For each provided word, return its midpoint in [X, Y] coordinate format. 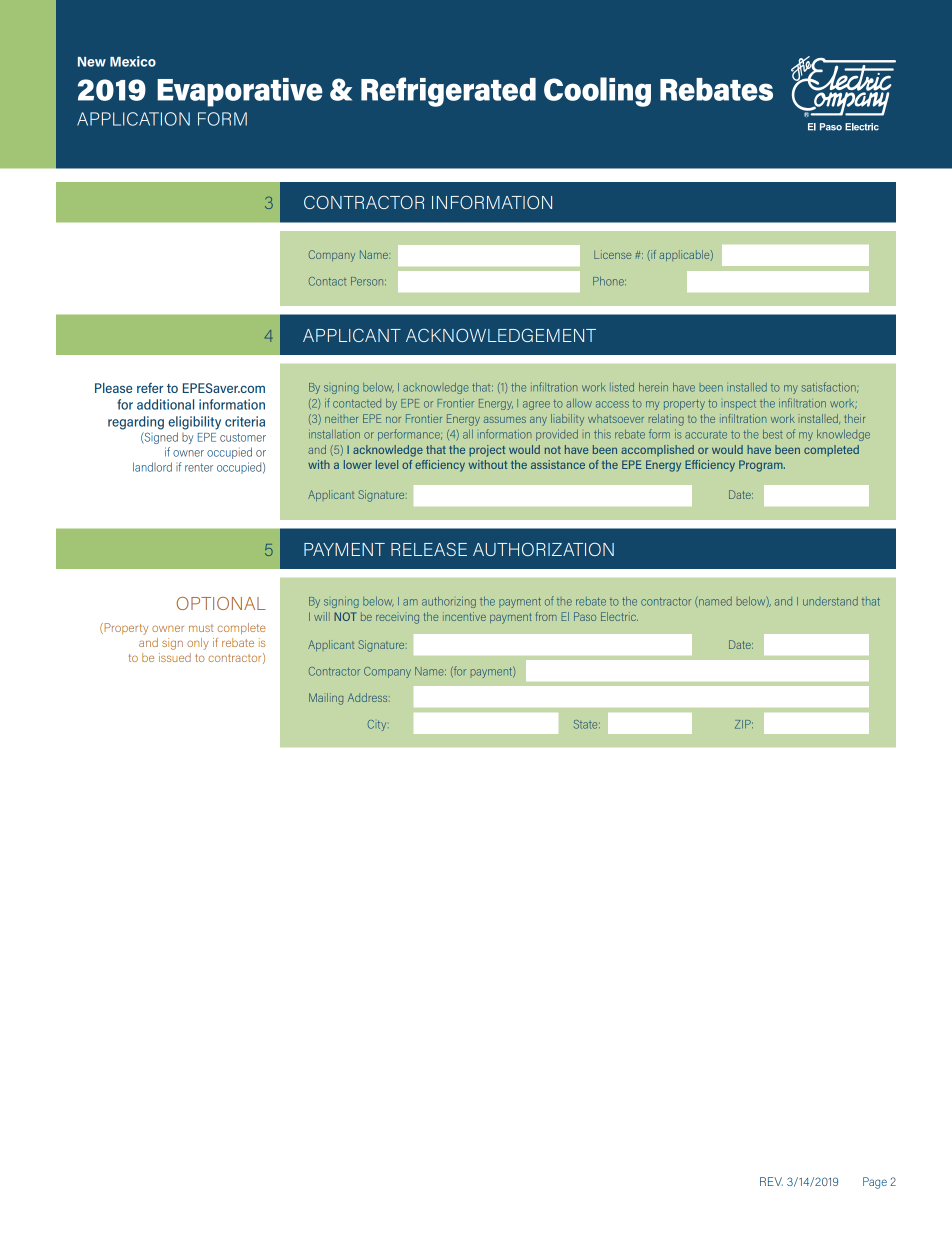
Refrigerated [448, 92]
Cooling [597, 92]
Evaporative [240, 92]
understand [830, 601]
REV [771, 1181]
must [201, 628]
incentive [464, 616]
